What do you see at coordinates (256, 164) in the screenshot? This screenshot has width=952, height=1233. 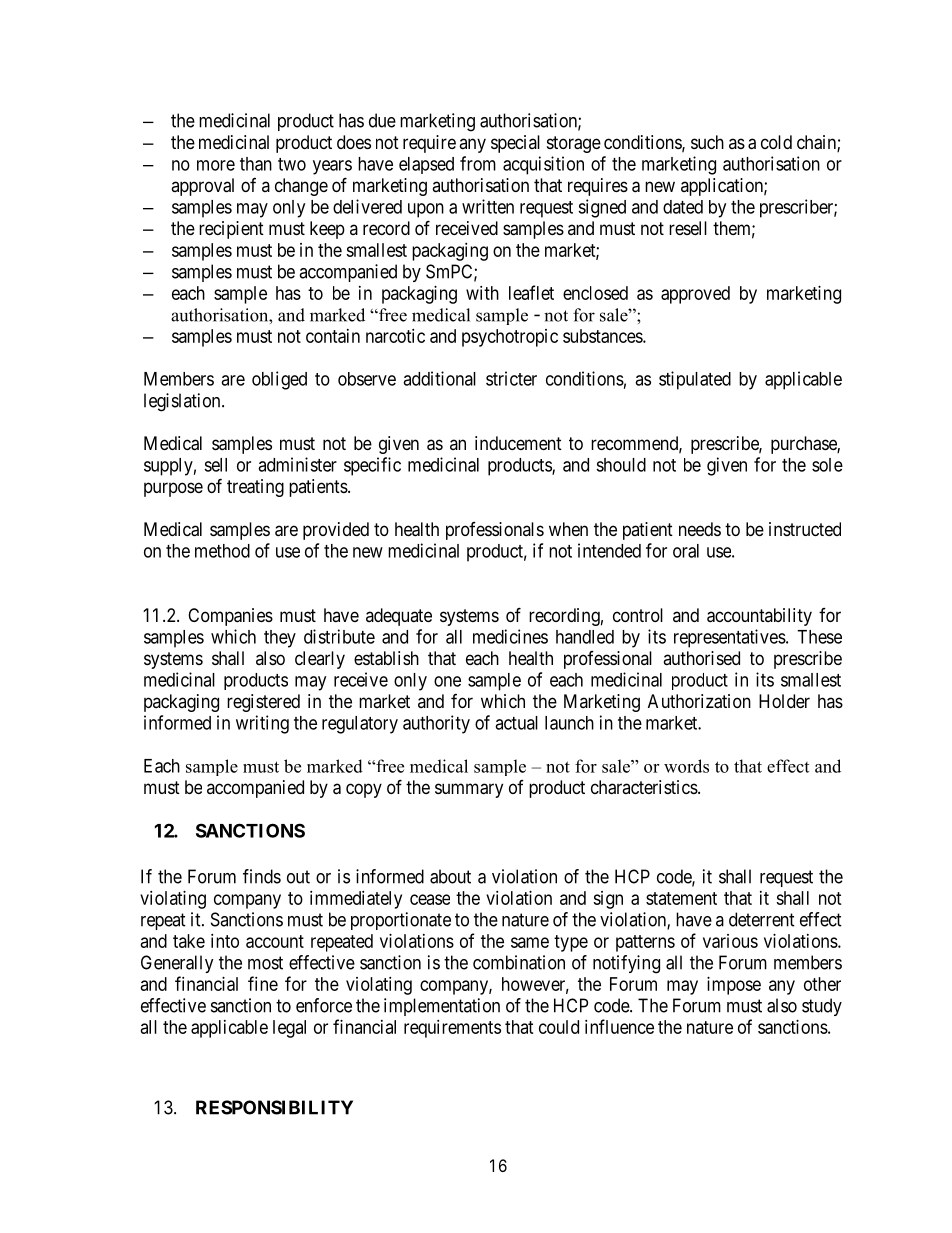 I see `than` at bounding box center [256, 164].
